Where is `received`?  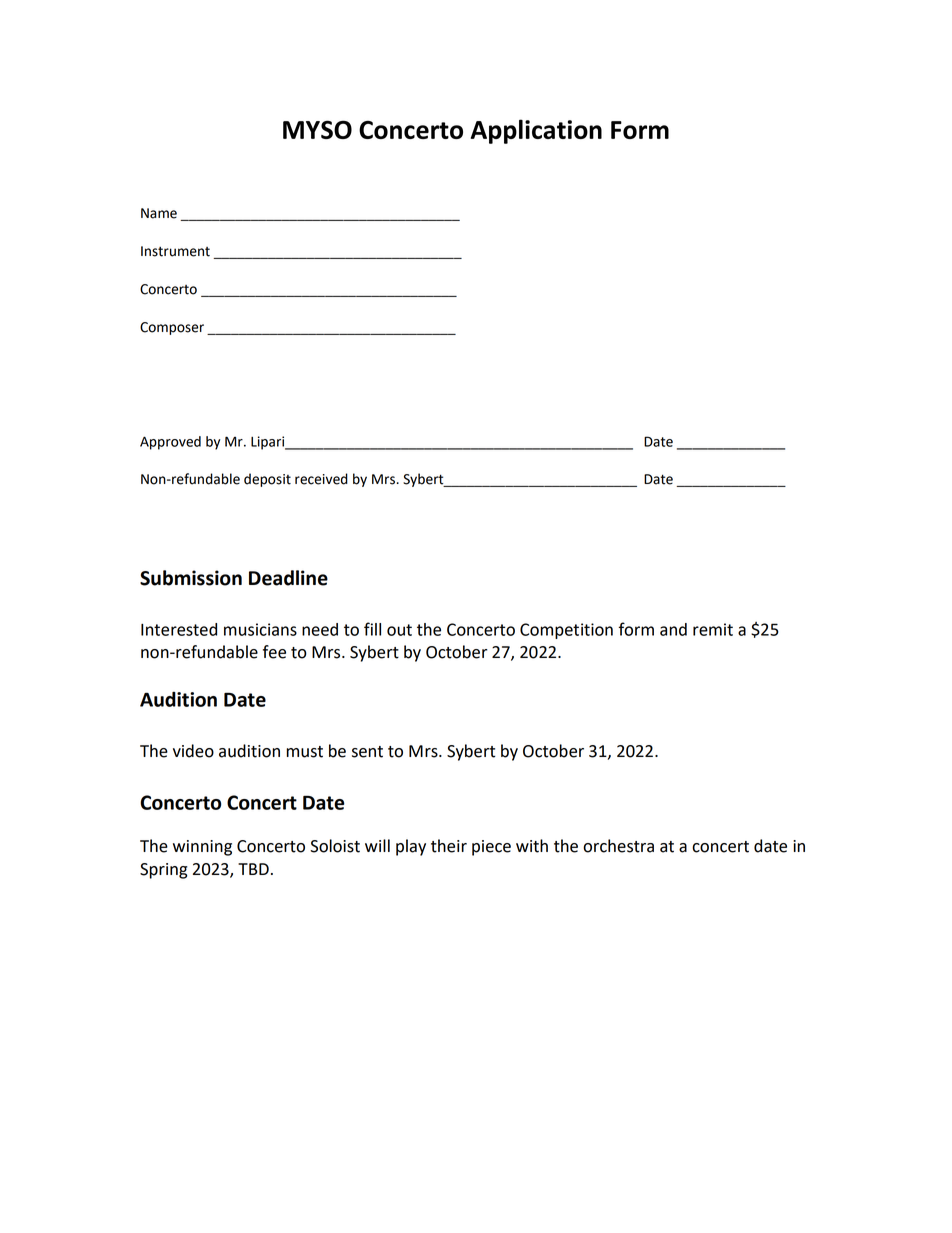 received is located at coordinates (321, 479).
